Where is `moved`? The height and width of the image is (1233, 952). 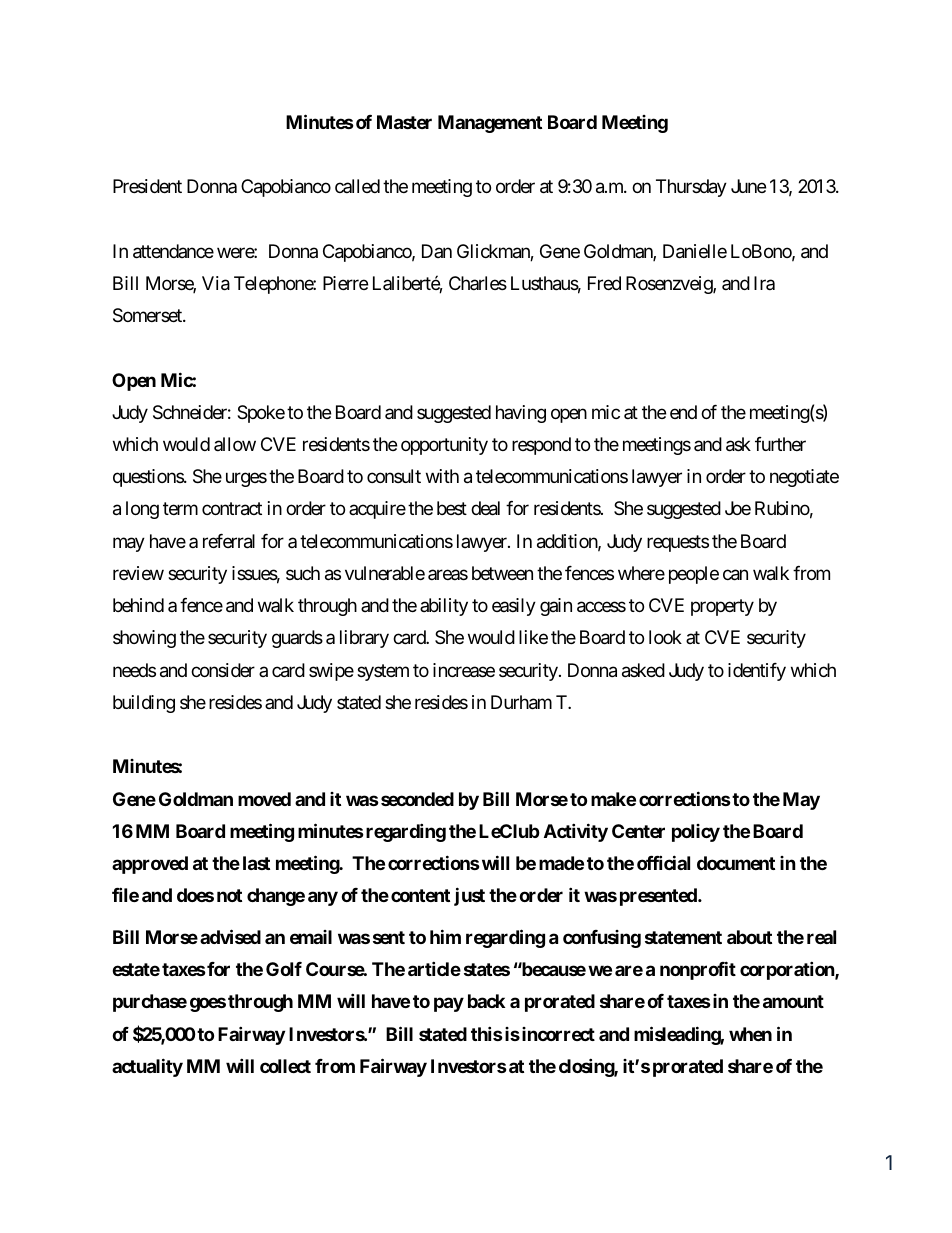 moved is located at coordinates (264, 799).
